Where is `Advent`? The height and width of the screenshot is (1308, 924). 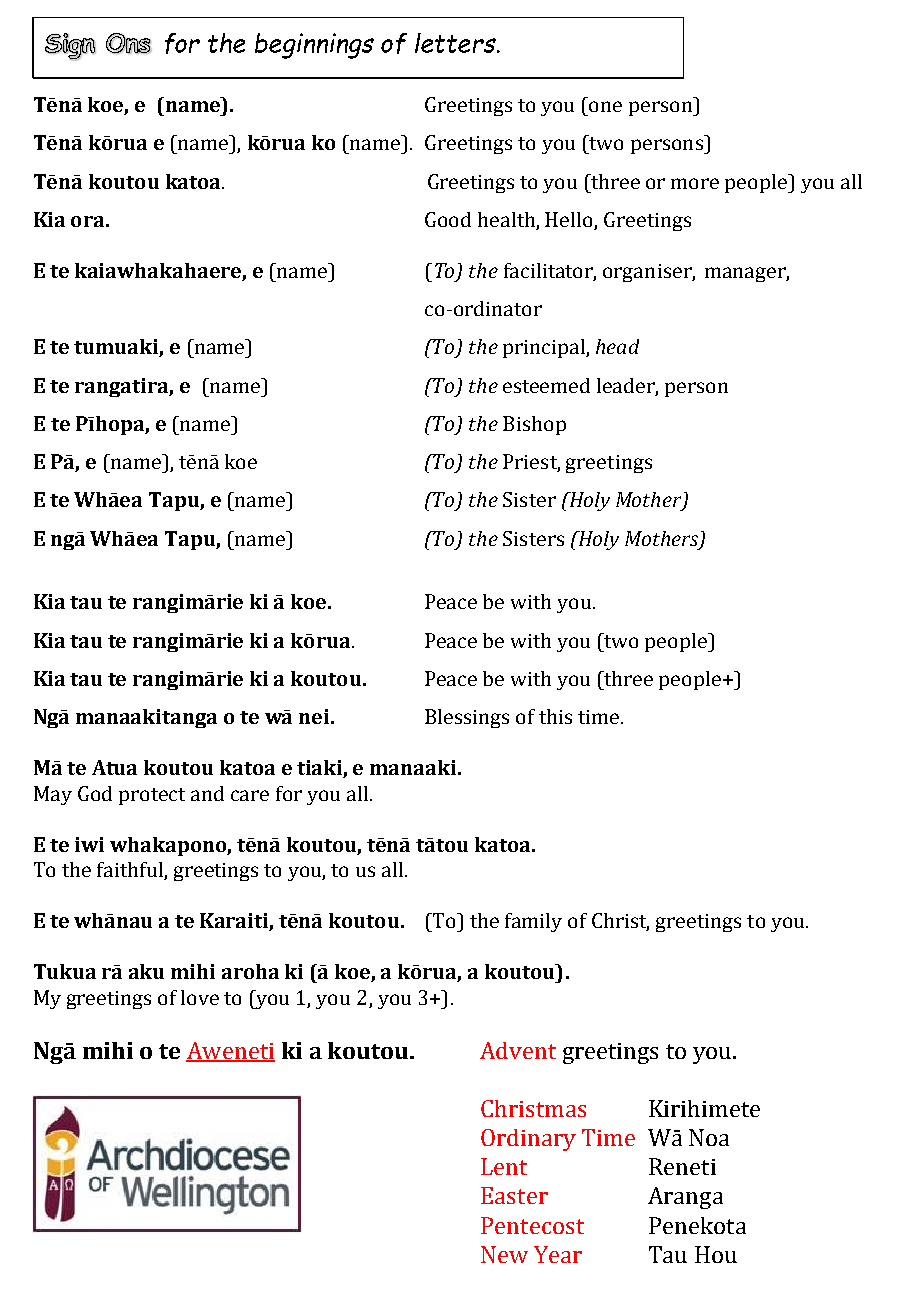 Advent is located at coordinates (518, 1050).
